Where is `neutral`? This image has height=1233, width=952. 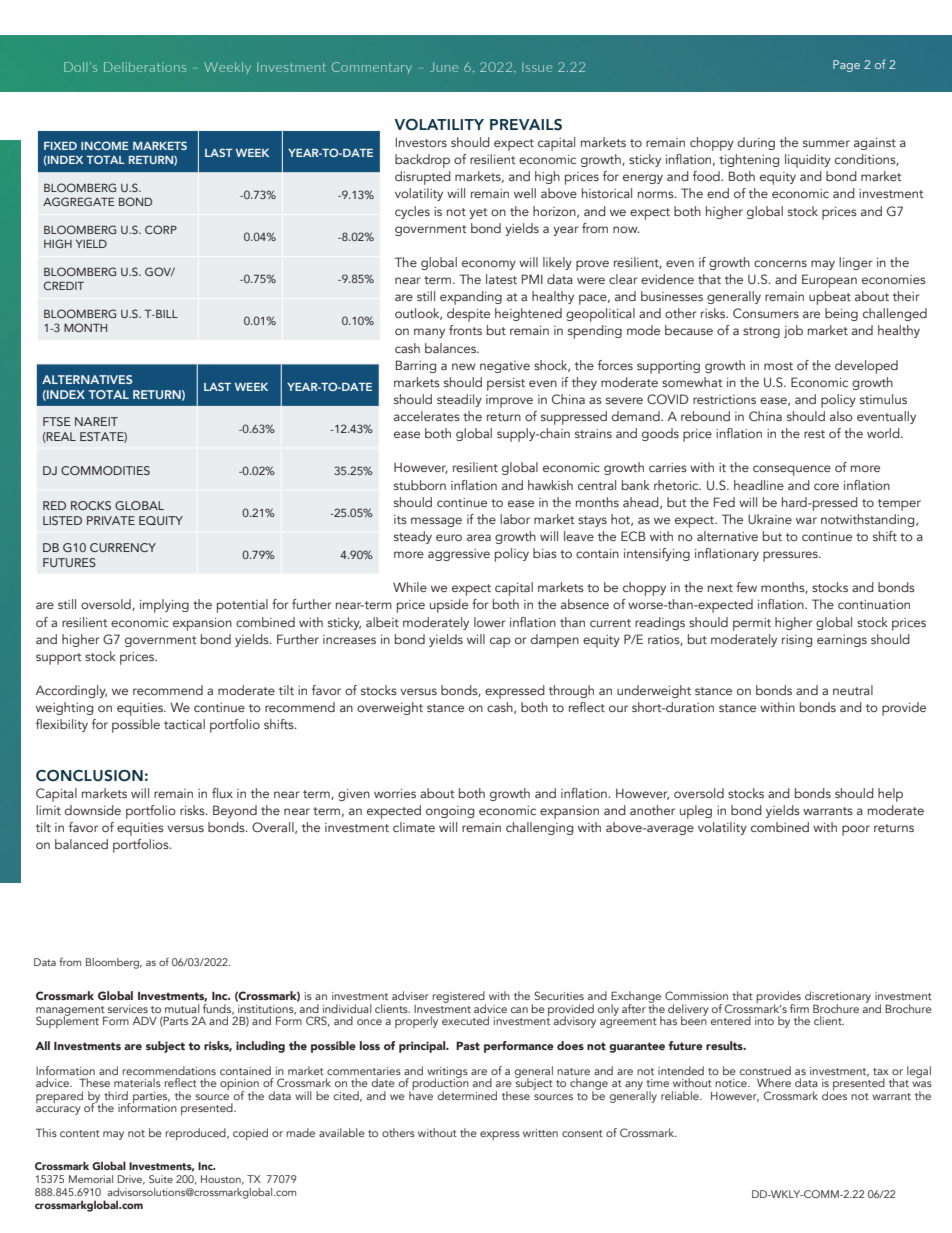
neutral is located at coordinates (853, 690).
